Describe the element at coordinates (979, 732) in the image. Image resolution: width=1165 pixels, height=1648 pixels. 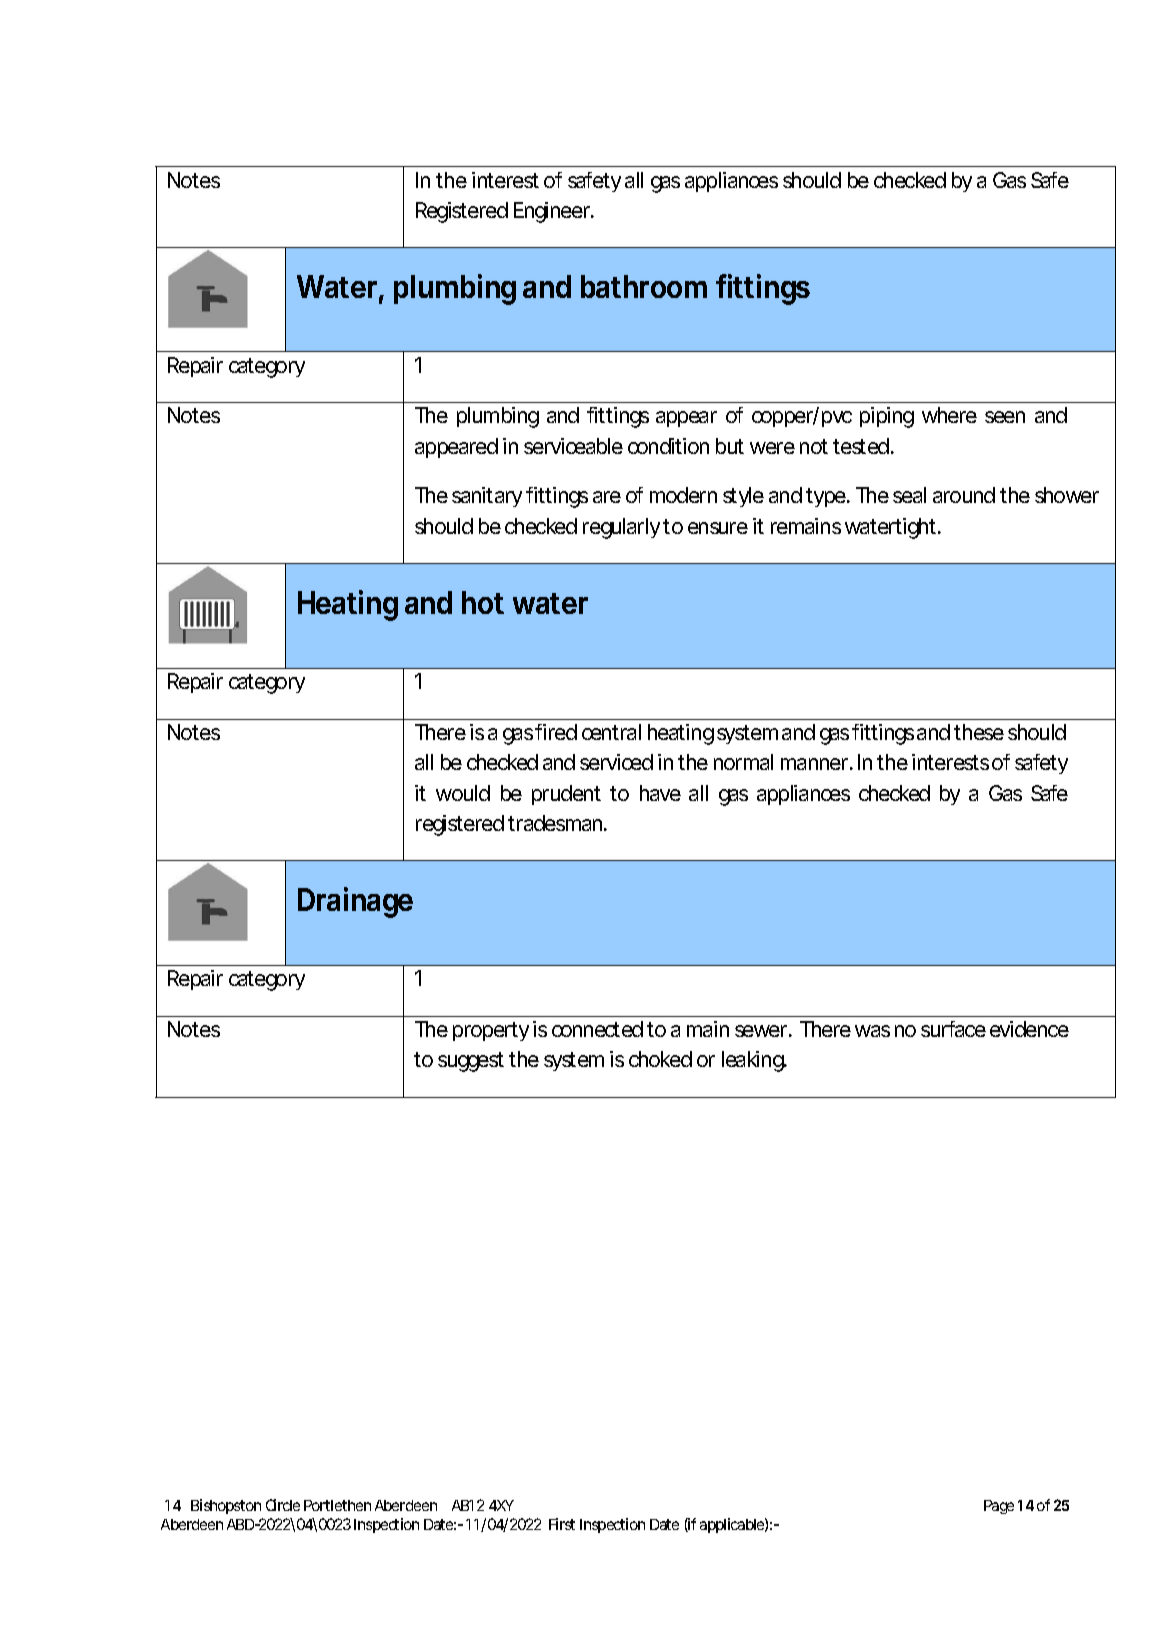
I see `these` at that location.
